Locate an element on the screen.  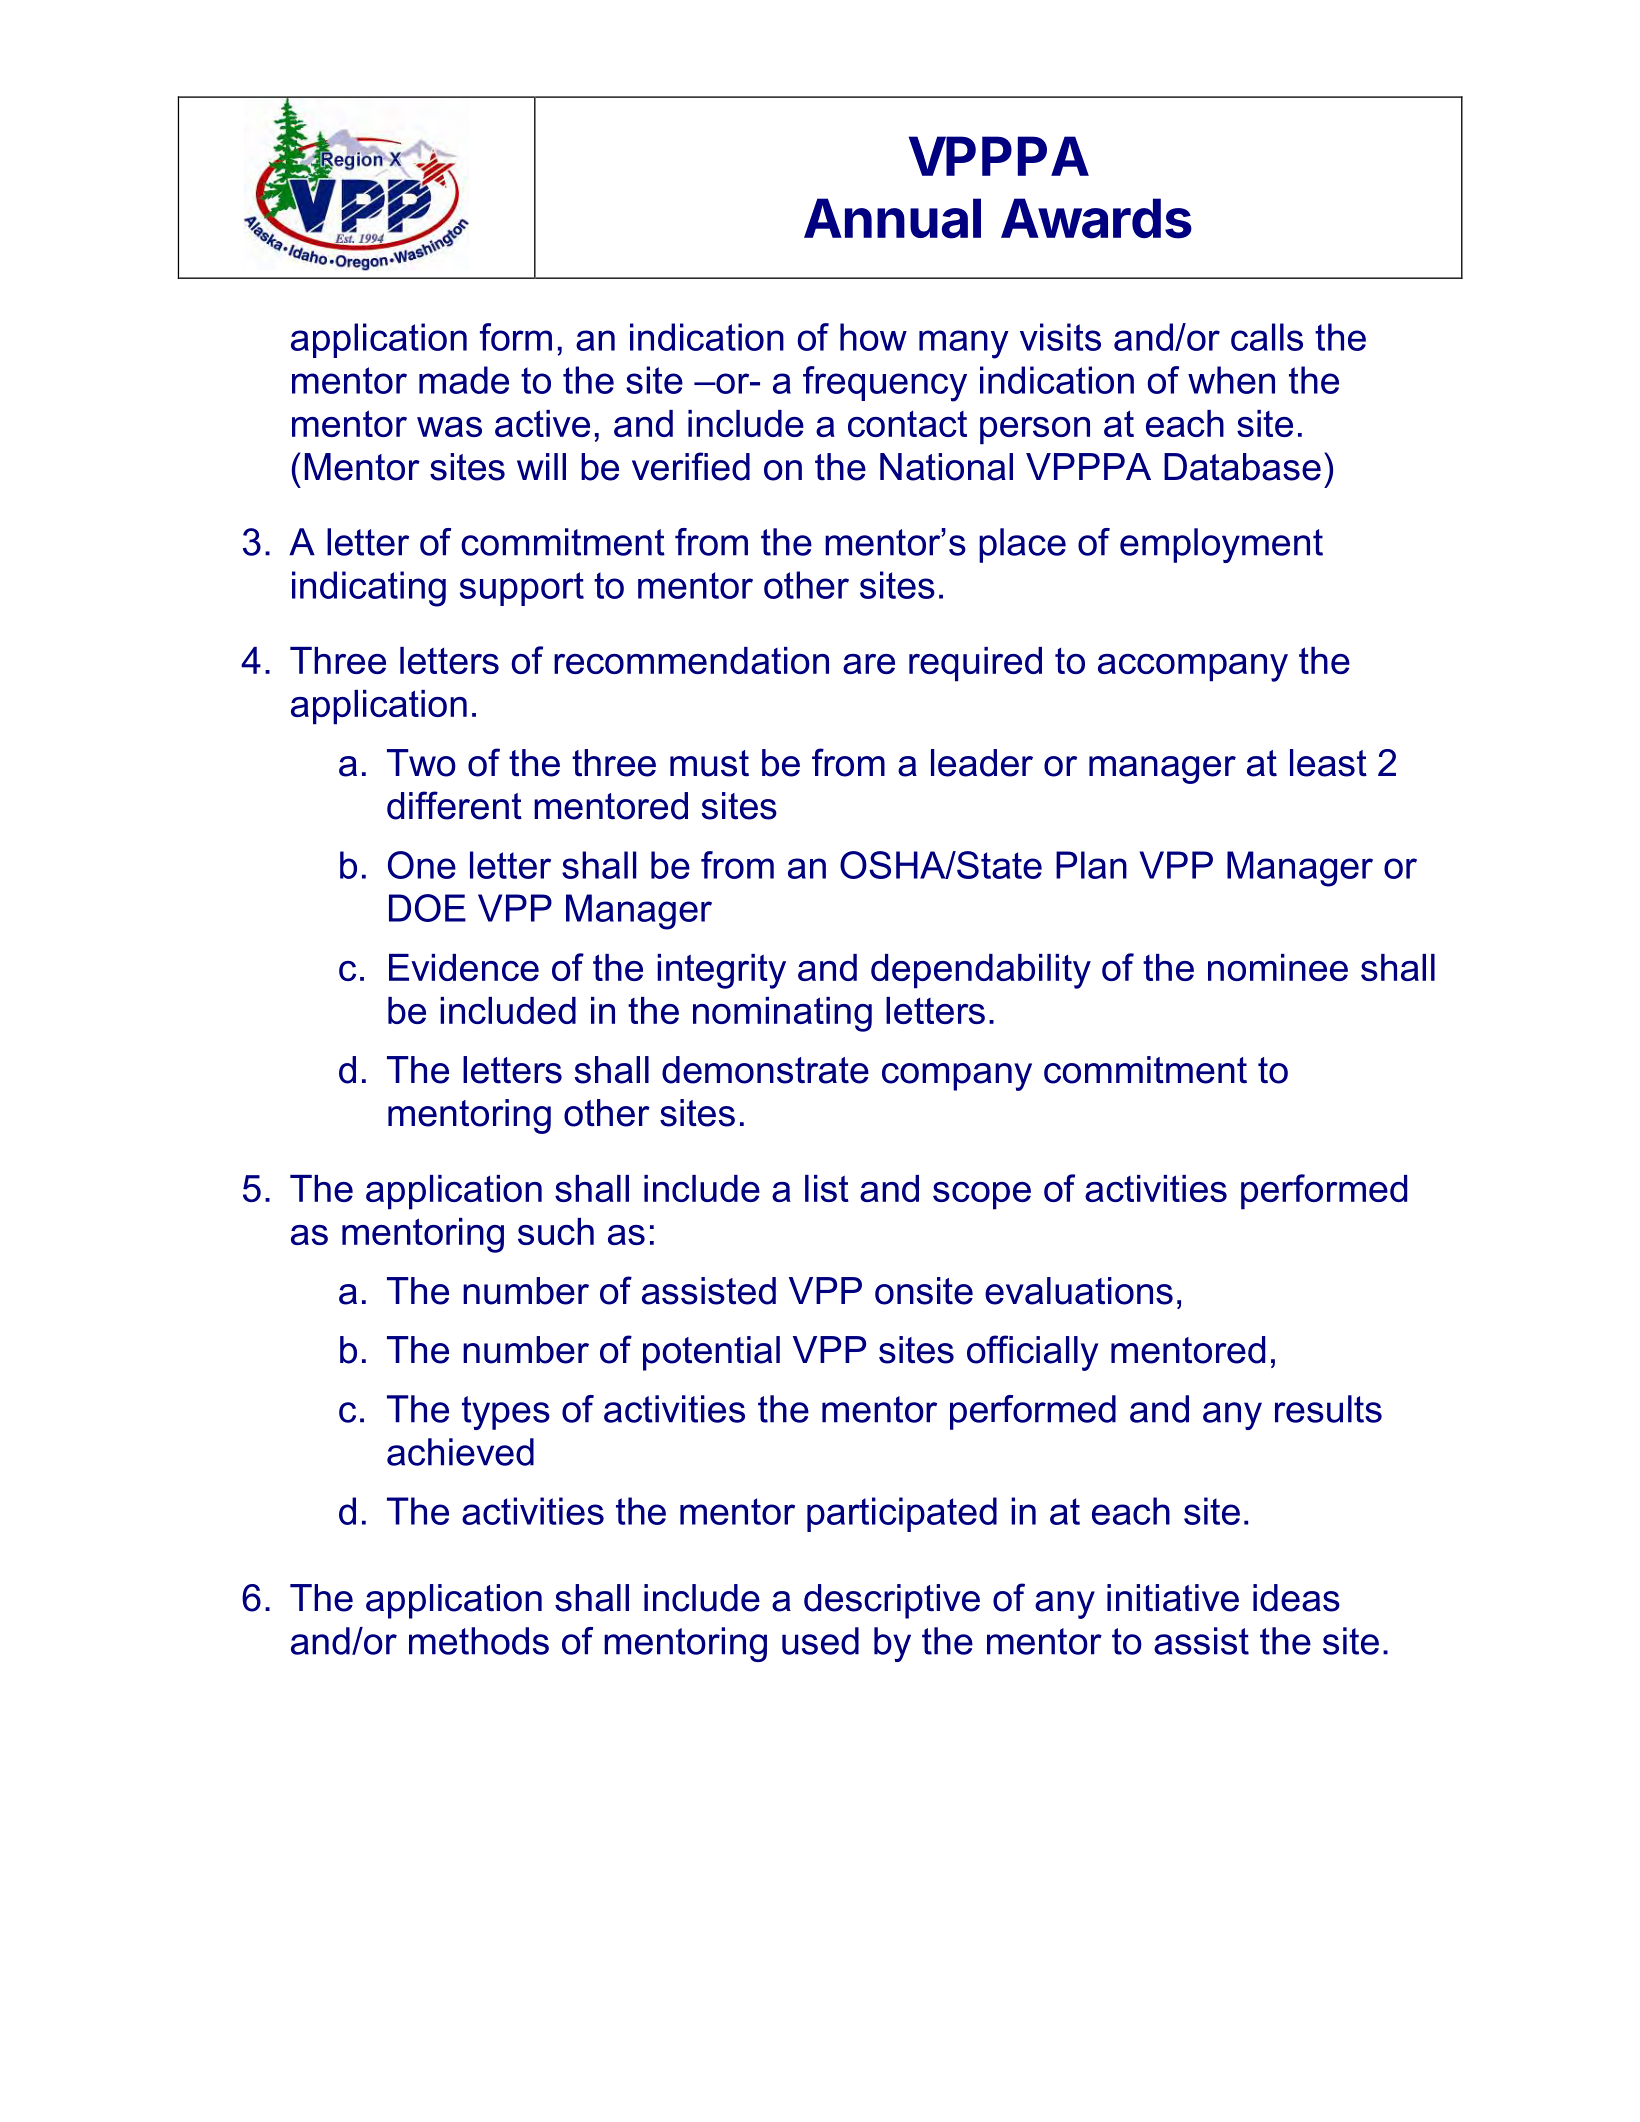
made is located at coordinates (464, 380).
